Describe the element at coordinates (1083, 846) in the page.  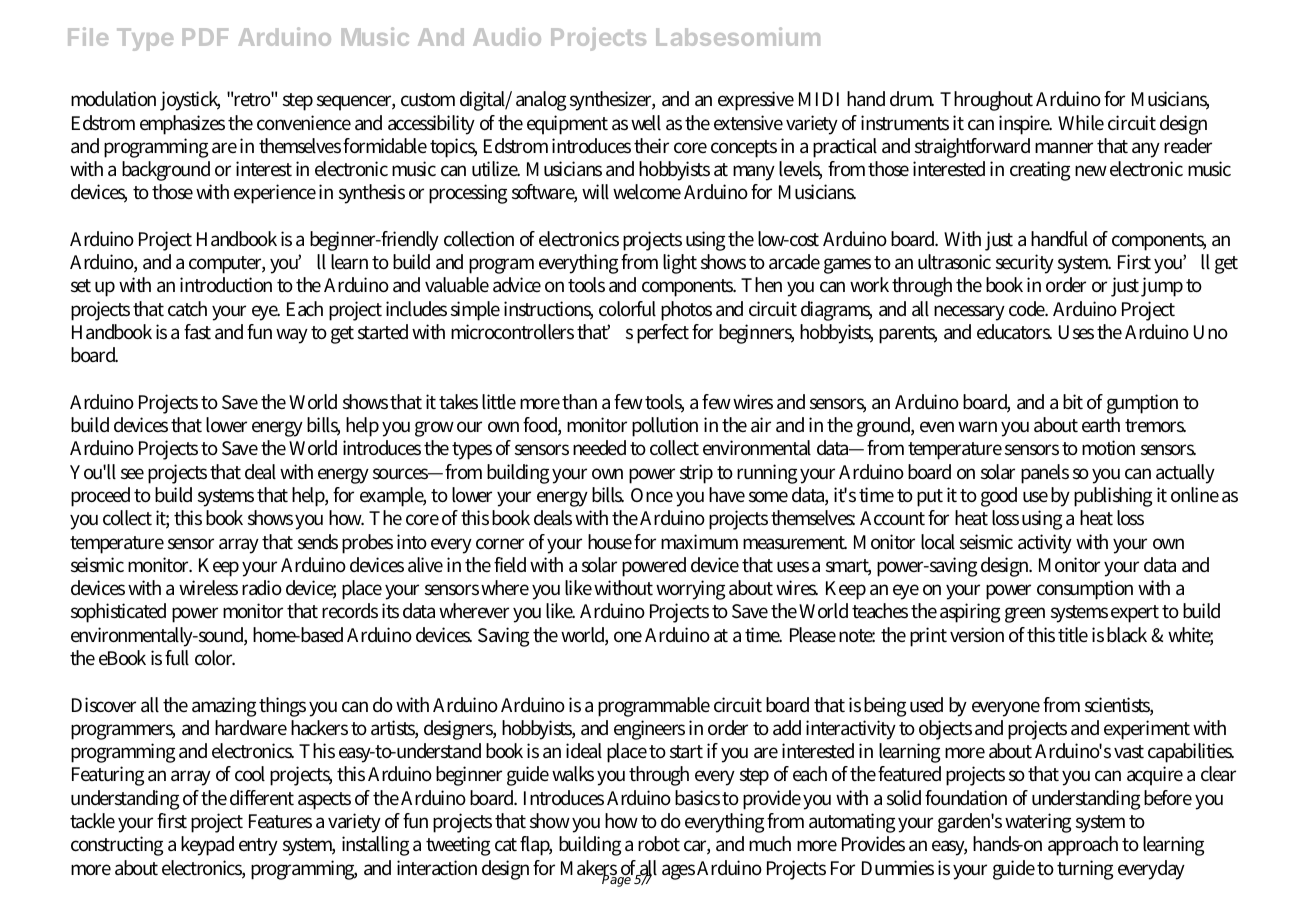
I see `approach` at that location.
